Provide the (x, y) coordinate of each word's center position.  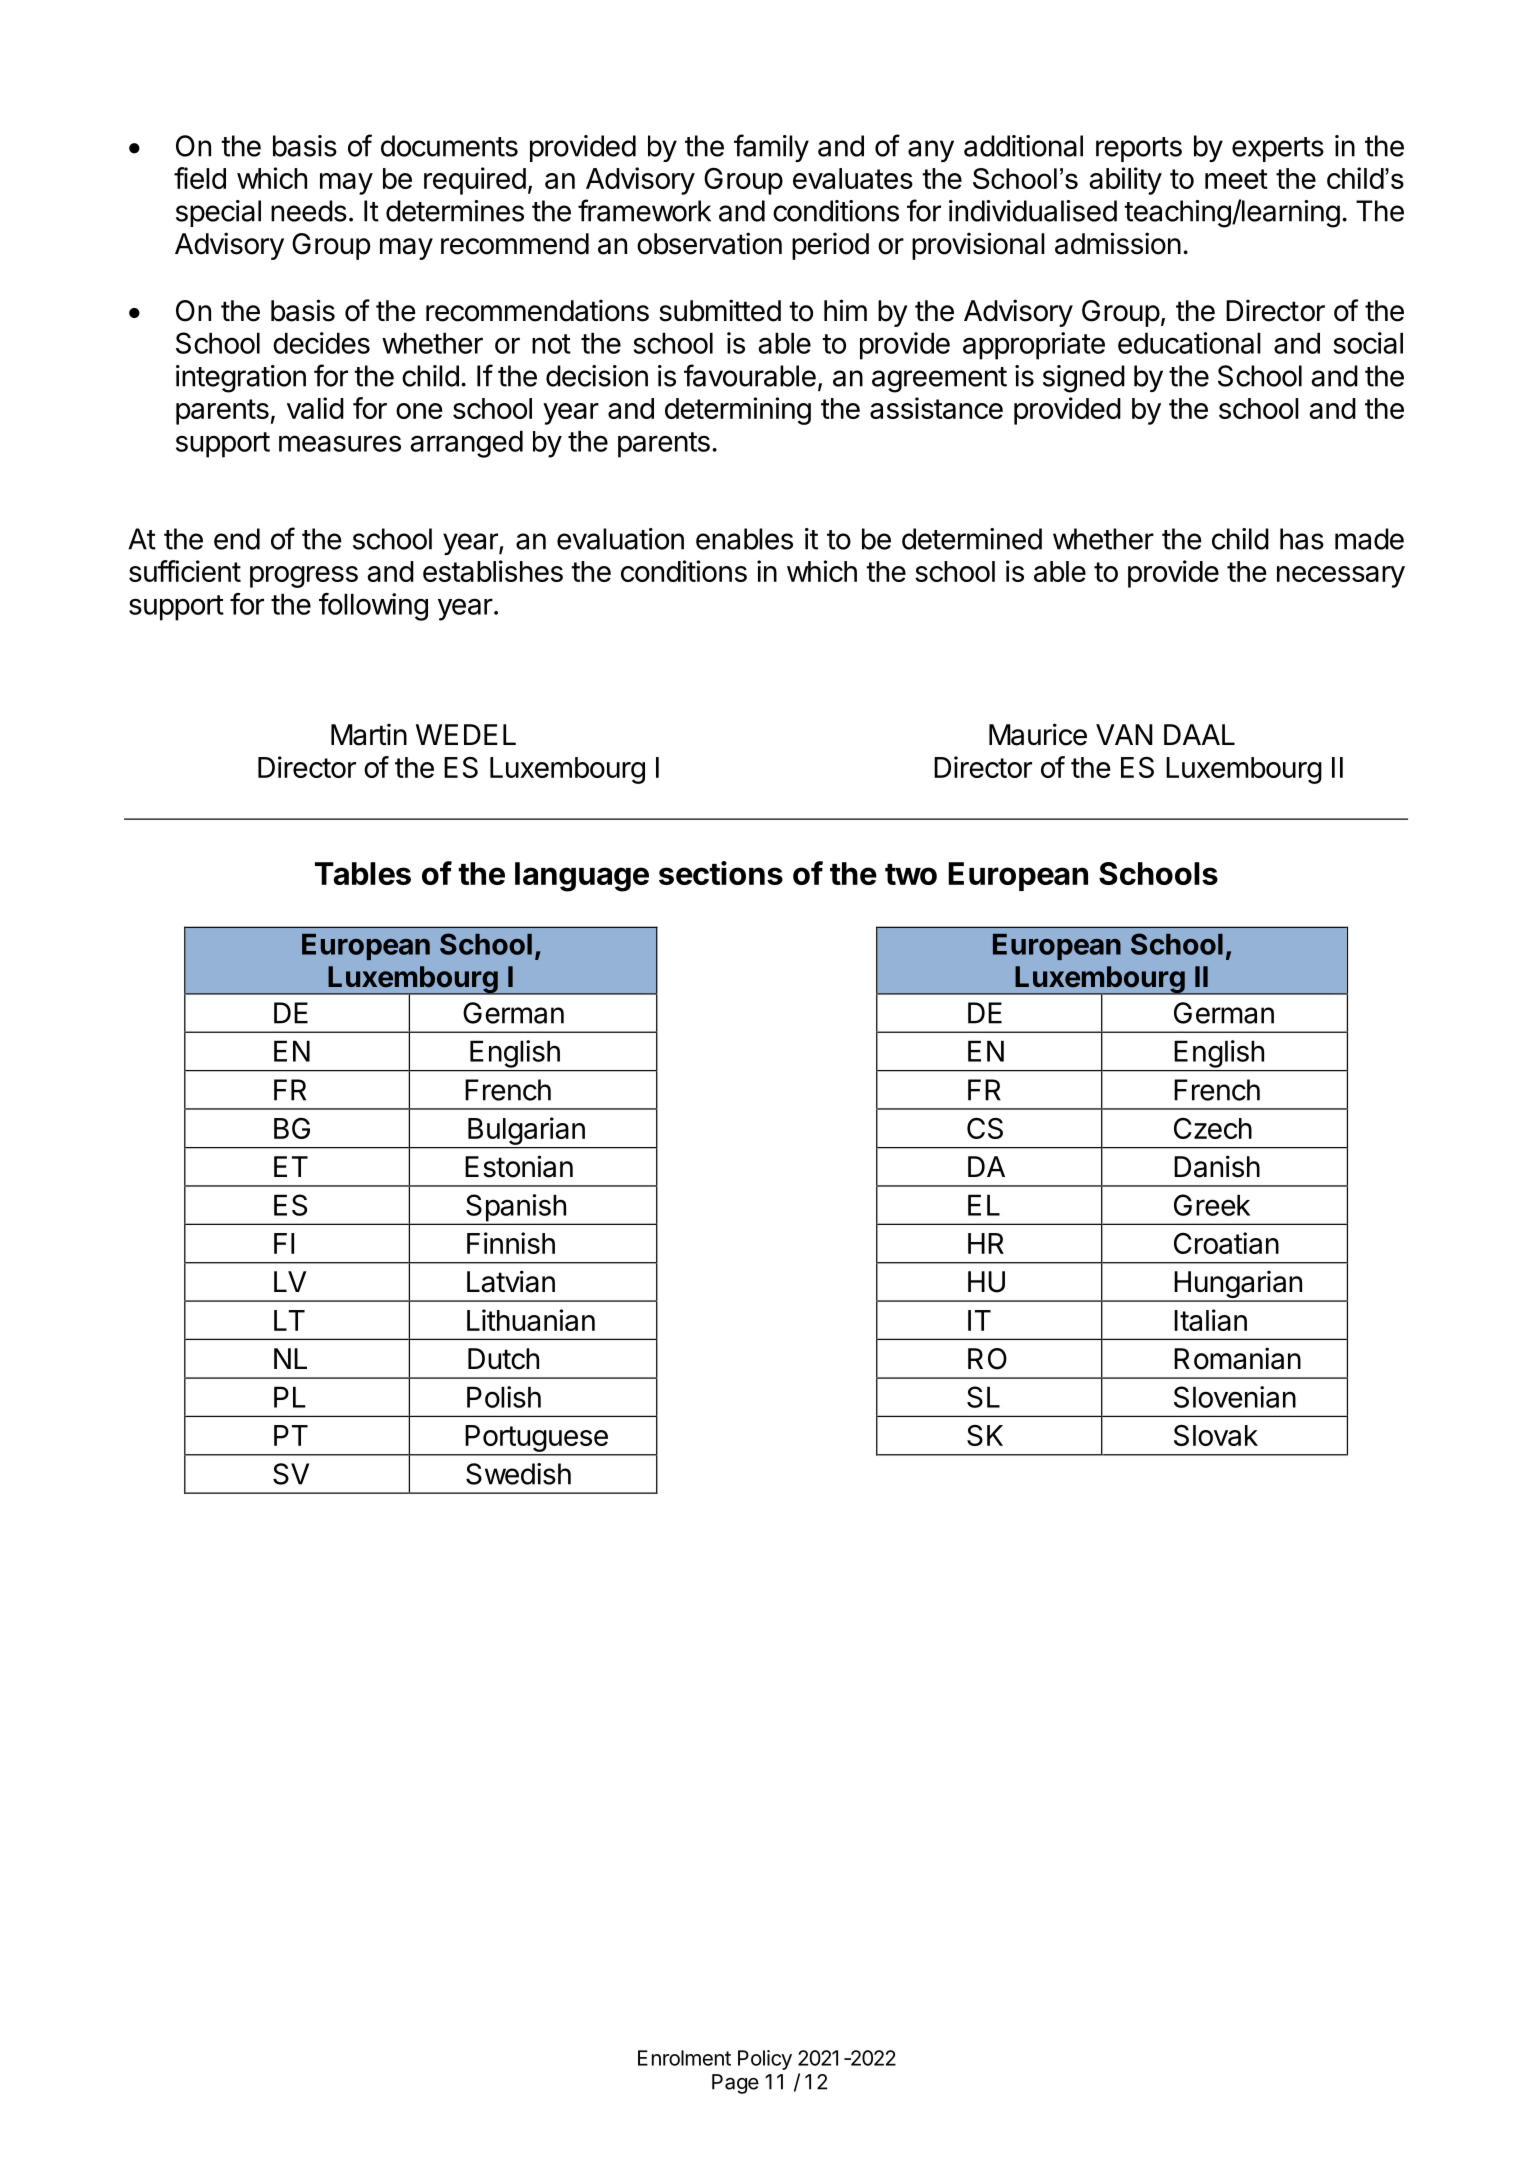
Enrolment (684, 2058)
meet (1236, 179)
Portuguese (536, 1440)
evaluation (620, 539)
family (771, 148)
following (373, 607)
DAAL (1199, 734)
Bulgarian (526, 1131)
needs (309, 211)
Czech (1213, 1128)
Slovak (1216, 1435)
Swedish (518, 1474)
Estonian (519, 1166)
